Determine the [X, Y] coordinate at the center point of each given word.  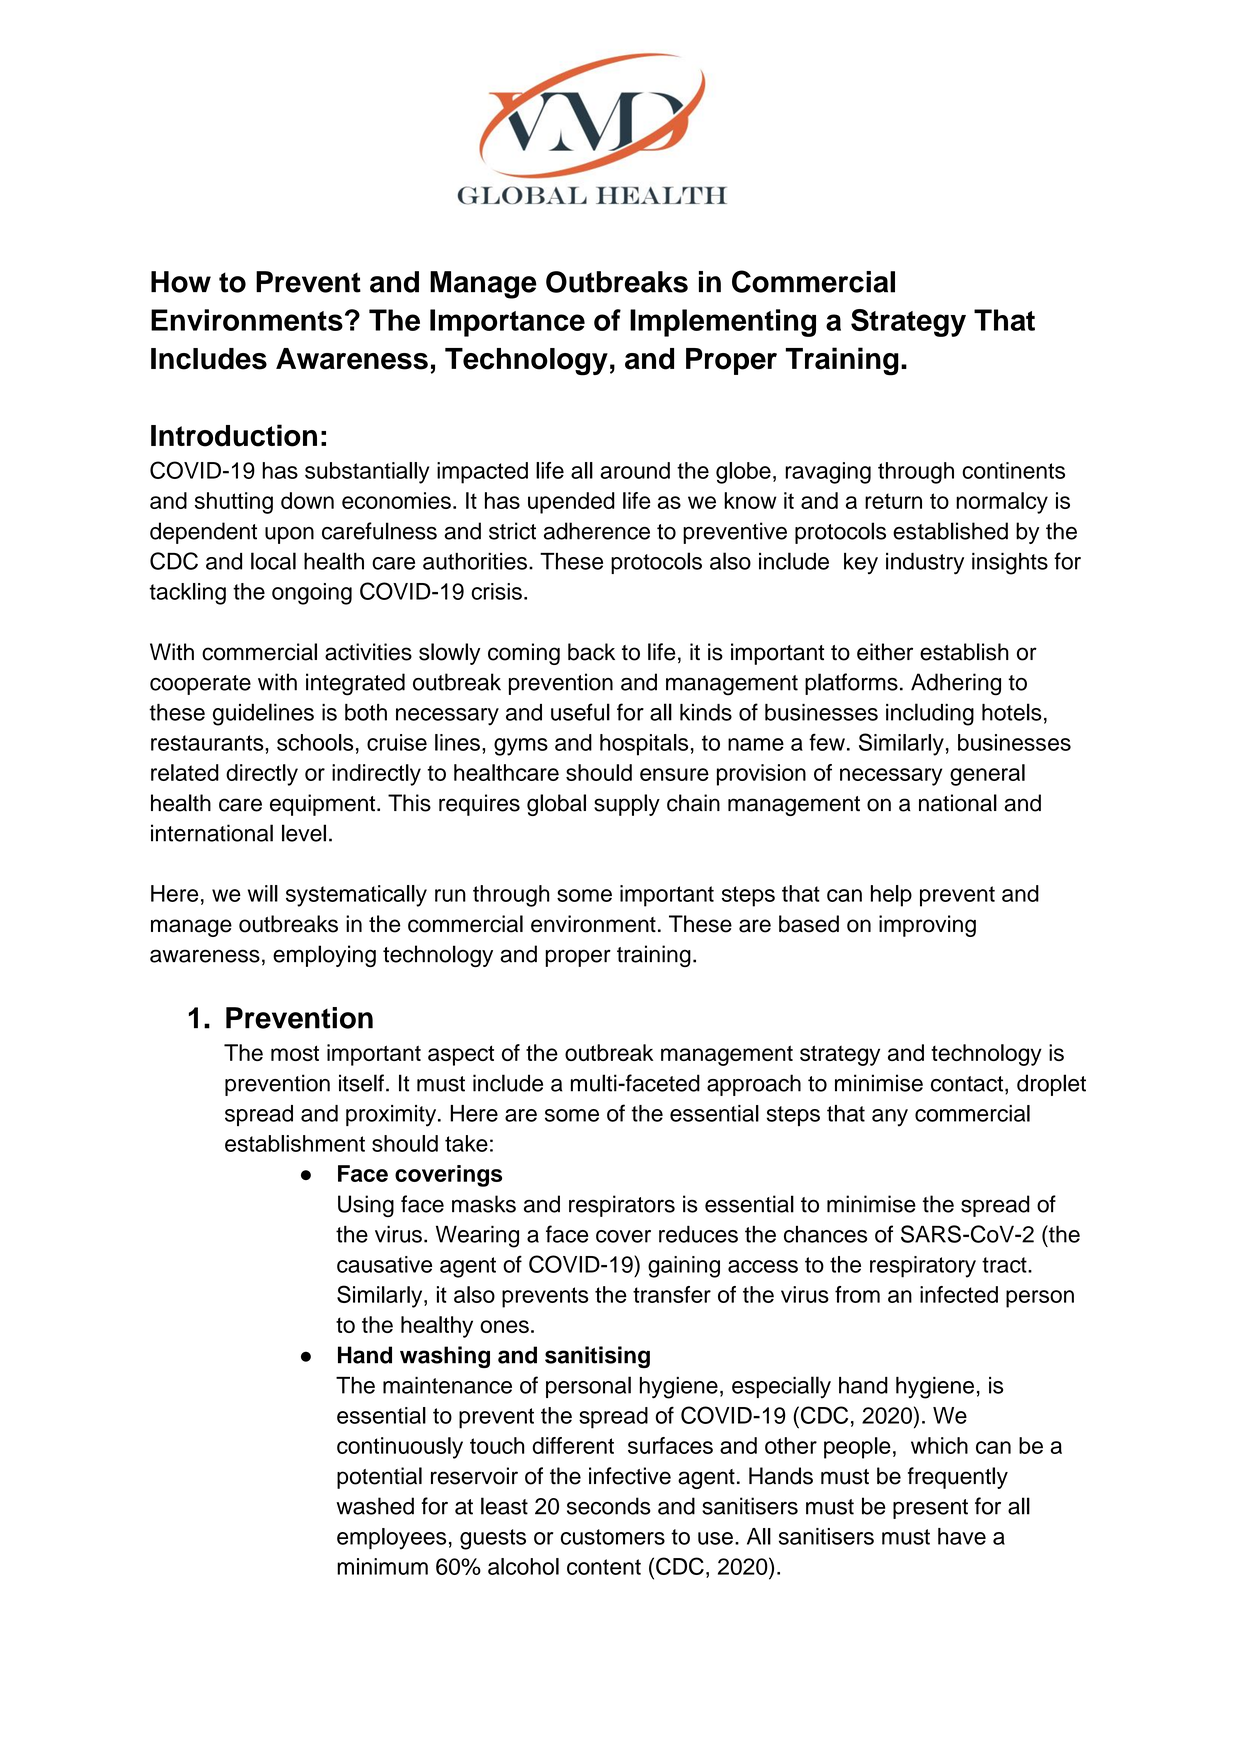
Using [366, 1206]
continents [1013, 470]
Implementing [723, 323]
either [885, 652]
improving [927, 926]
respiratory [923, 1267]
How [181, 282]
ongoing [312, 594]
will [263, 893]
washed [375, 1506]
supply [627, 805]
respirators [622, 1206]
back [591, 652]
